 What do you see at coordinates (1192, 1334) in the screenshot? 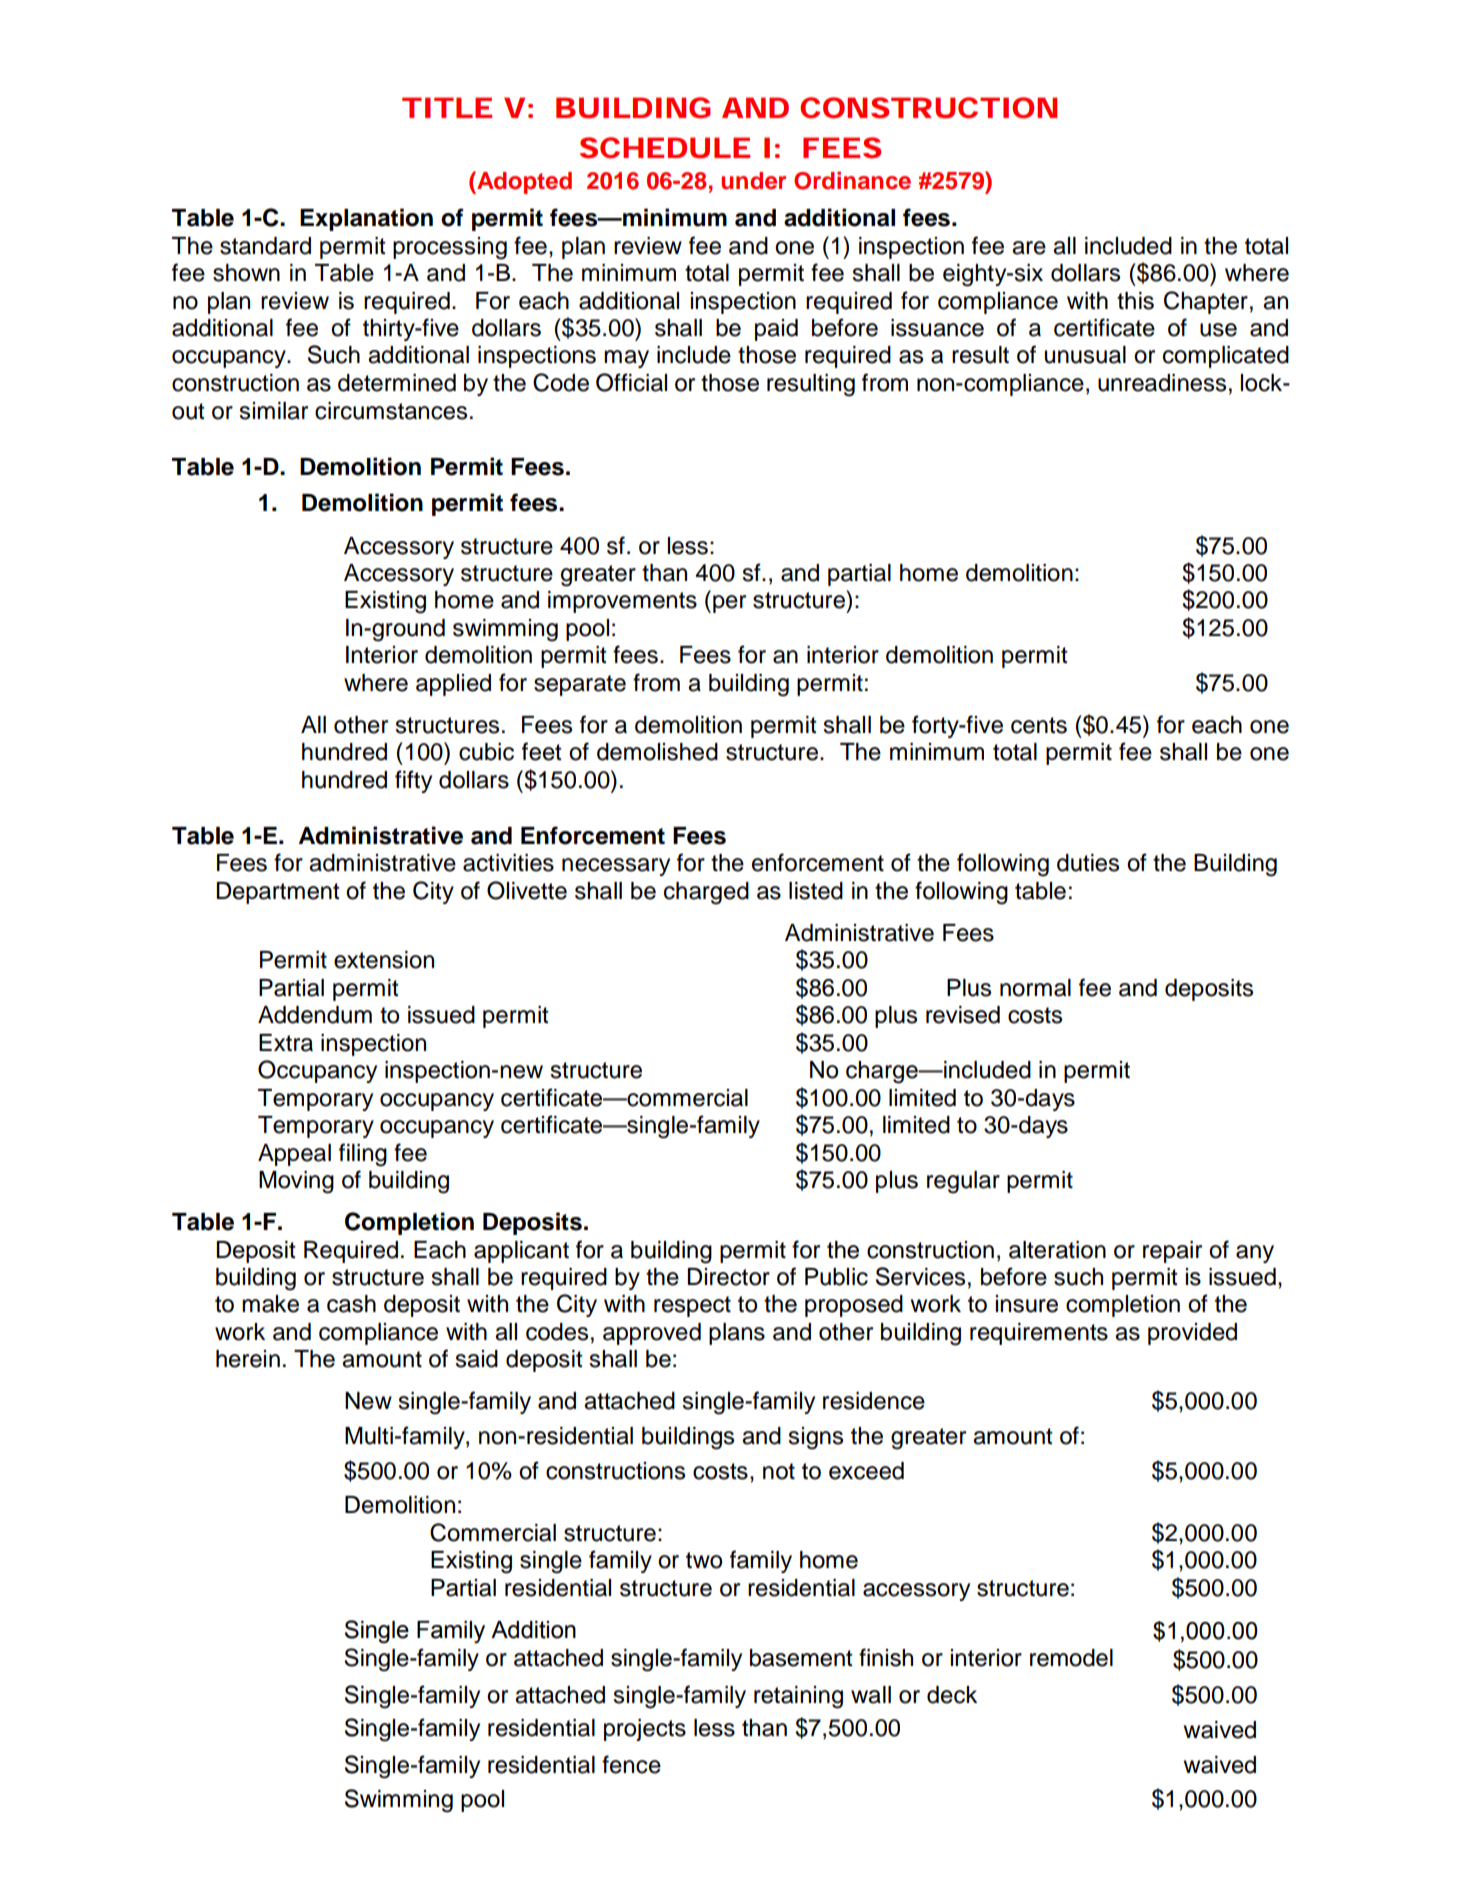
I see `provided` at bounding box center [1192, 1334].
